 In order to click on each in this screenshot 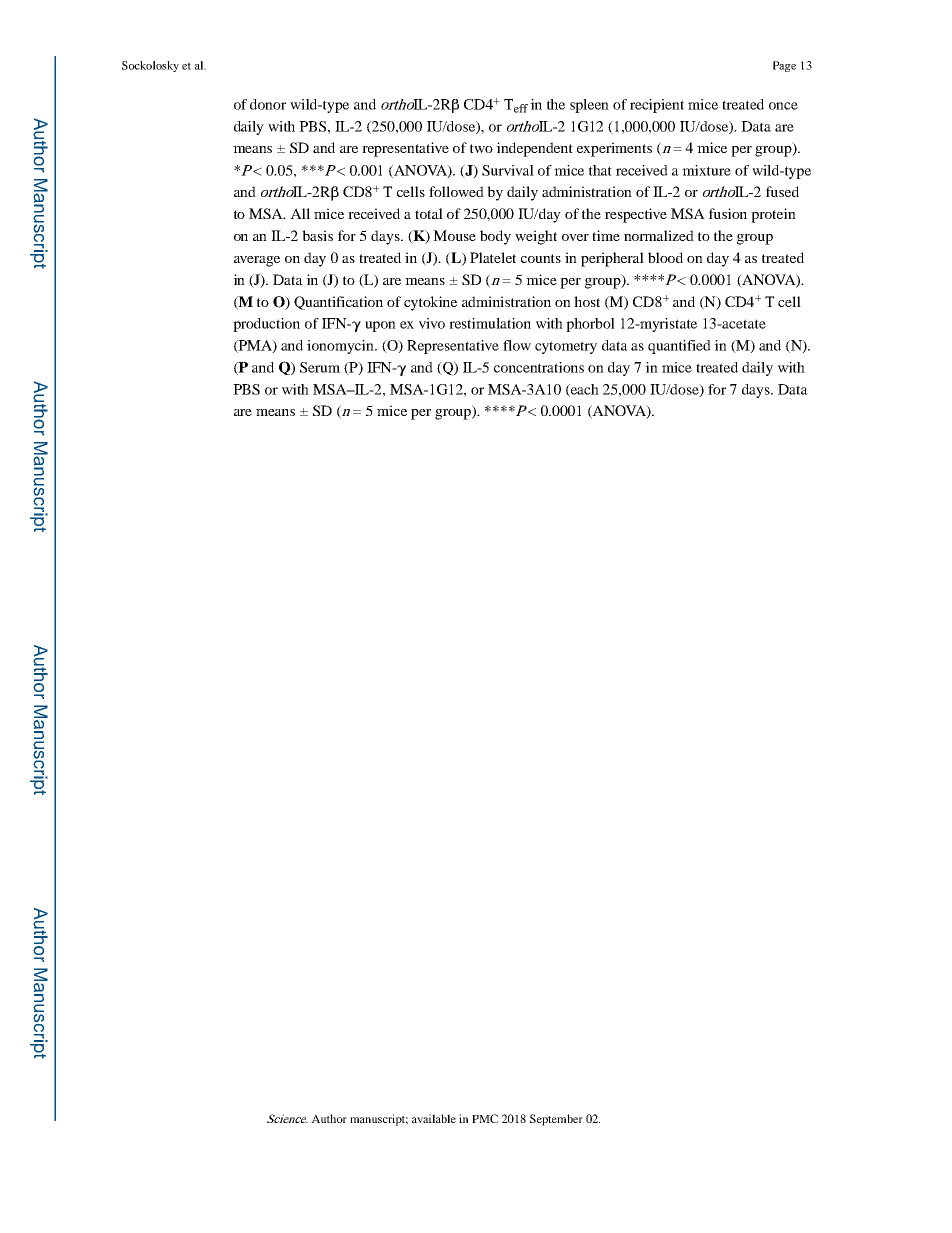, I will do `click(584, 390)`.
